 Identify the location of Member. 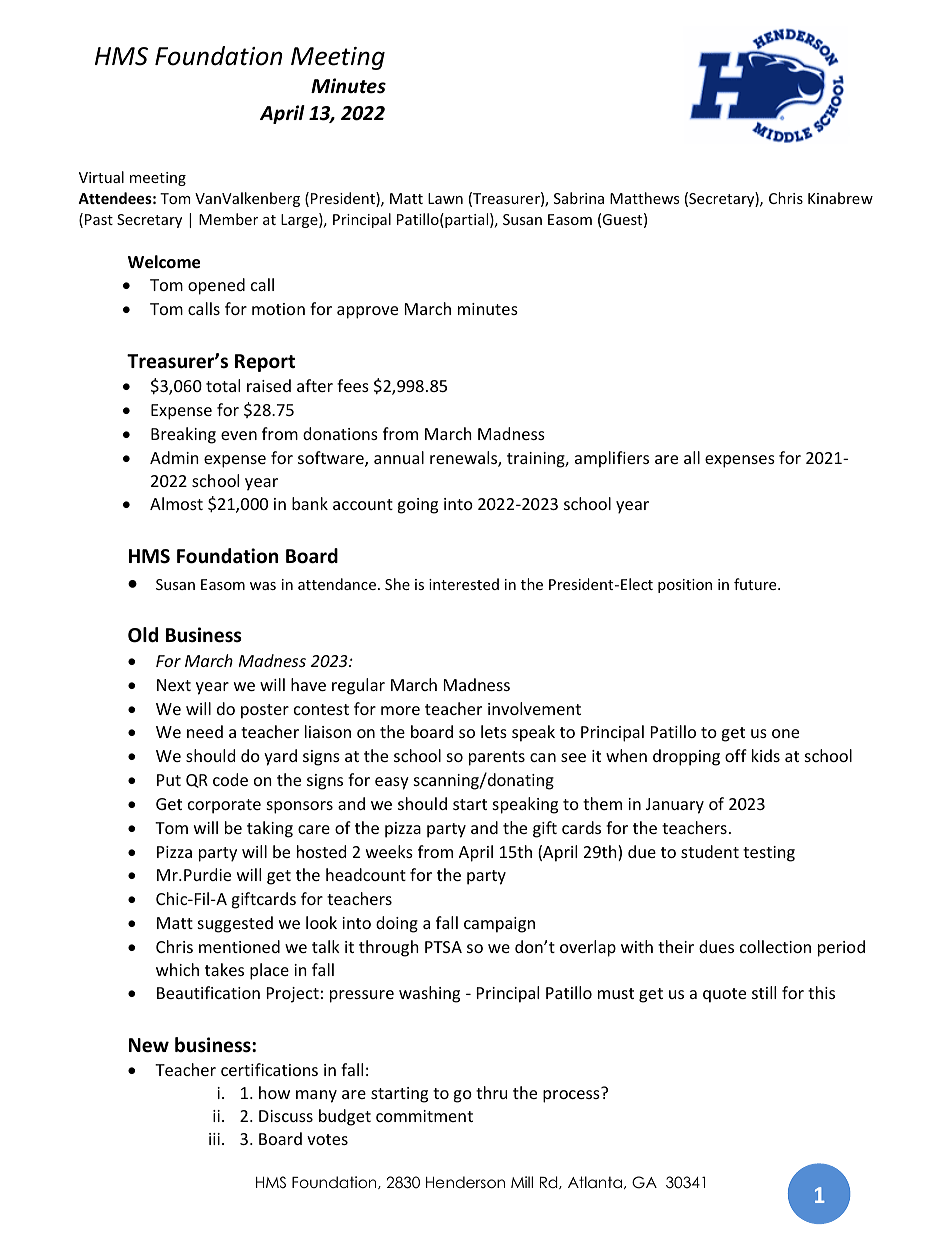
(228, 219).
